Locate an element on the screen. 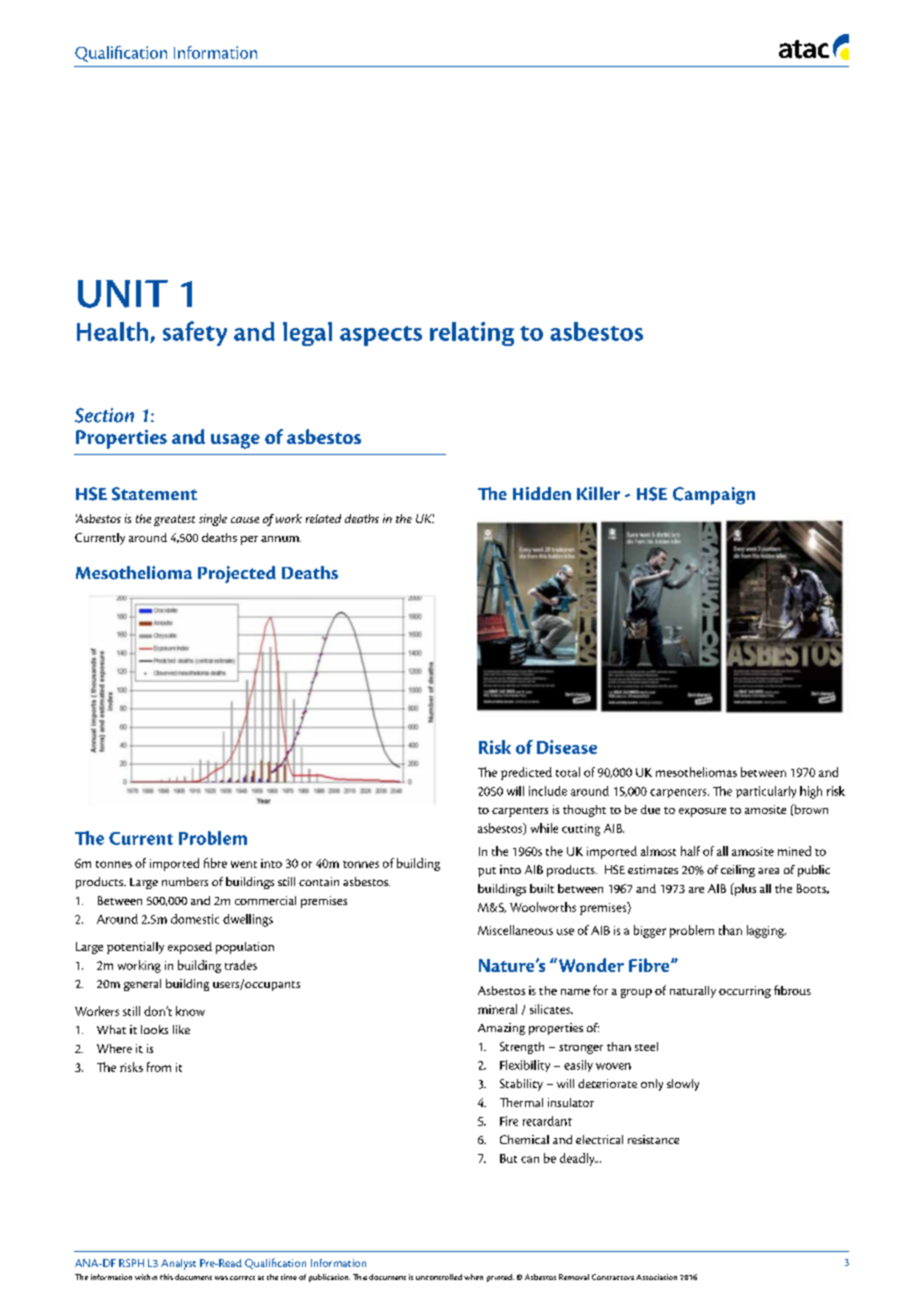 The image size is (924, 1308). Disease is located at coordinates (567, 747).
